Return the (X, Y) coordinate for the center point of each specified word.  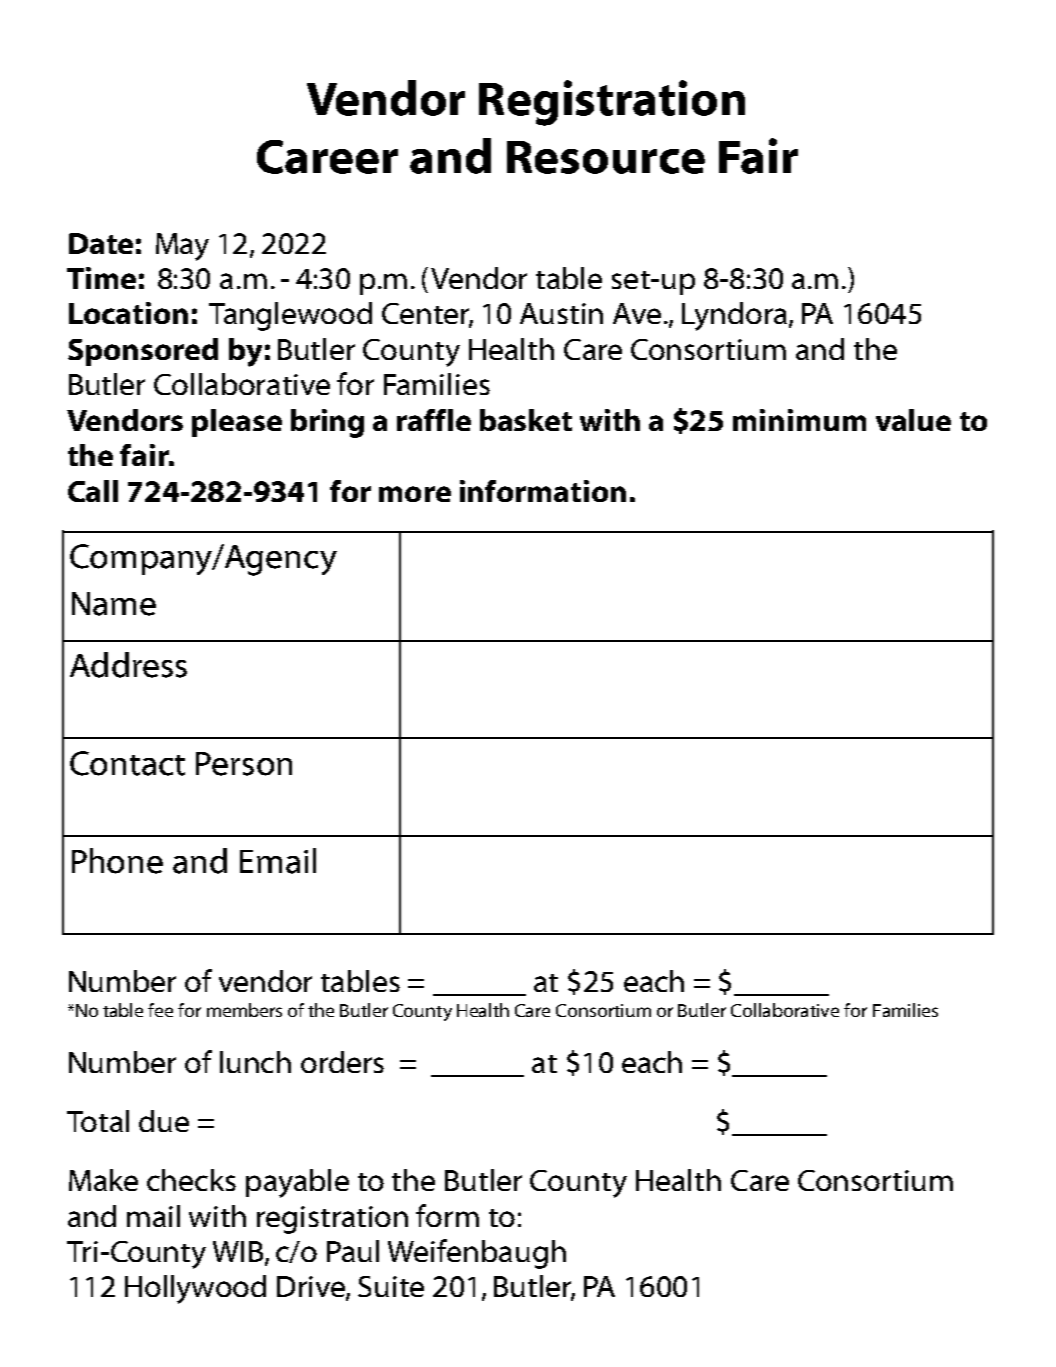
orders (342, 1062)
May (182, 247)
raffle (434, 420)
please (237, 423)
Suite (391, 1286)
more (415, 494)
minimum (799, 420)
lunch (255, 1062)
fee (160, 1010)
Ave (637, 313)
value (913, 420)
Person (244, 764)
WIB (239, 1253)
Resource (606, 157)
